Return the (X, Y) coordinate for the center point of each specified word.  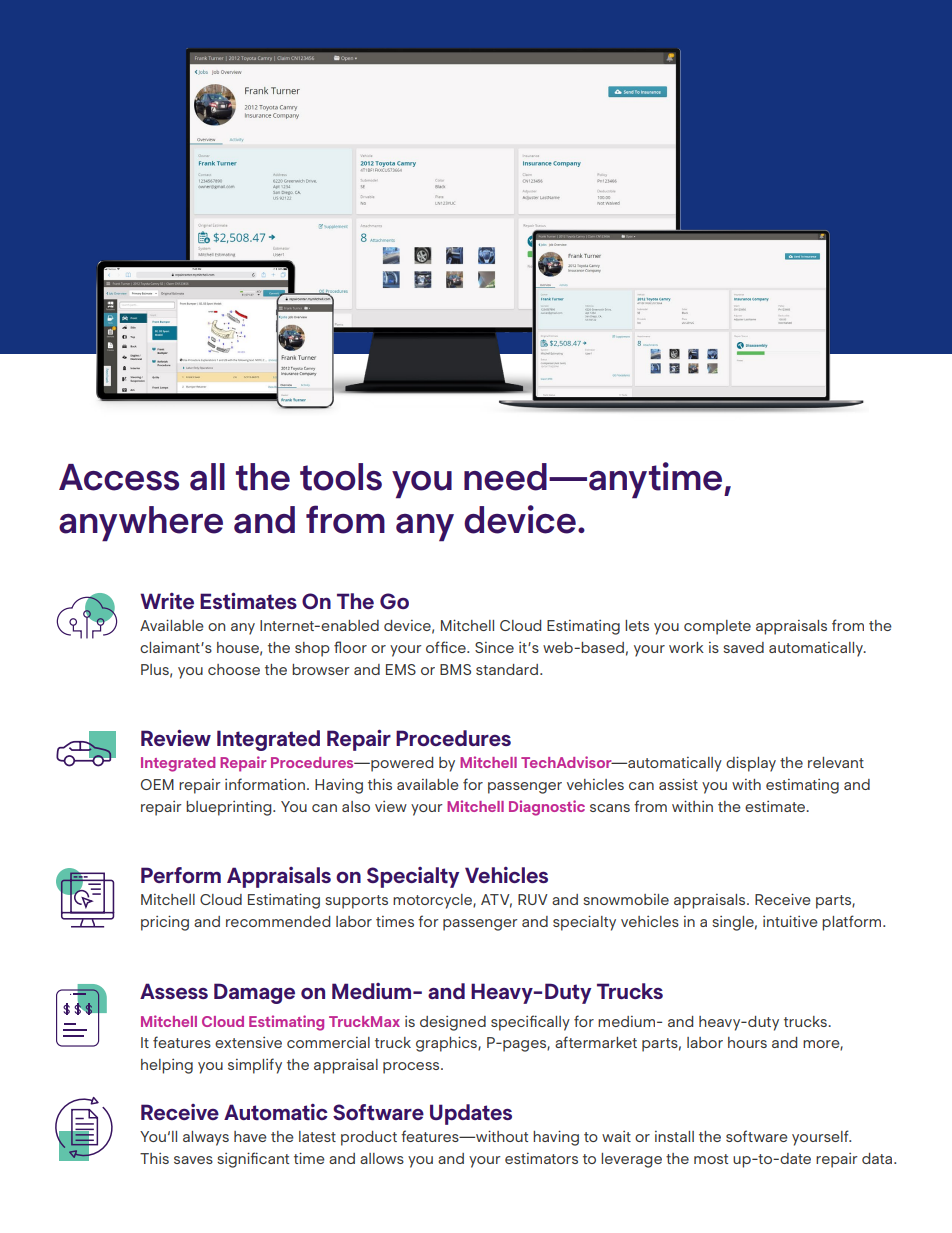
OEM (157, 784)
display (751, 764)
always (206, 1138)
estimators (541, 1158)
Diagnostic (547, 808)
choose (234, 669)
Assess (174, 991)
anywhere (141, 524)
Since (494, 647)
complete (717, 627)
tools (341, 477)
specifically (530, 1023)
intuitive (790, 921)
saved (743, 647)
